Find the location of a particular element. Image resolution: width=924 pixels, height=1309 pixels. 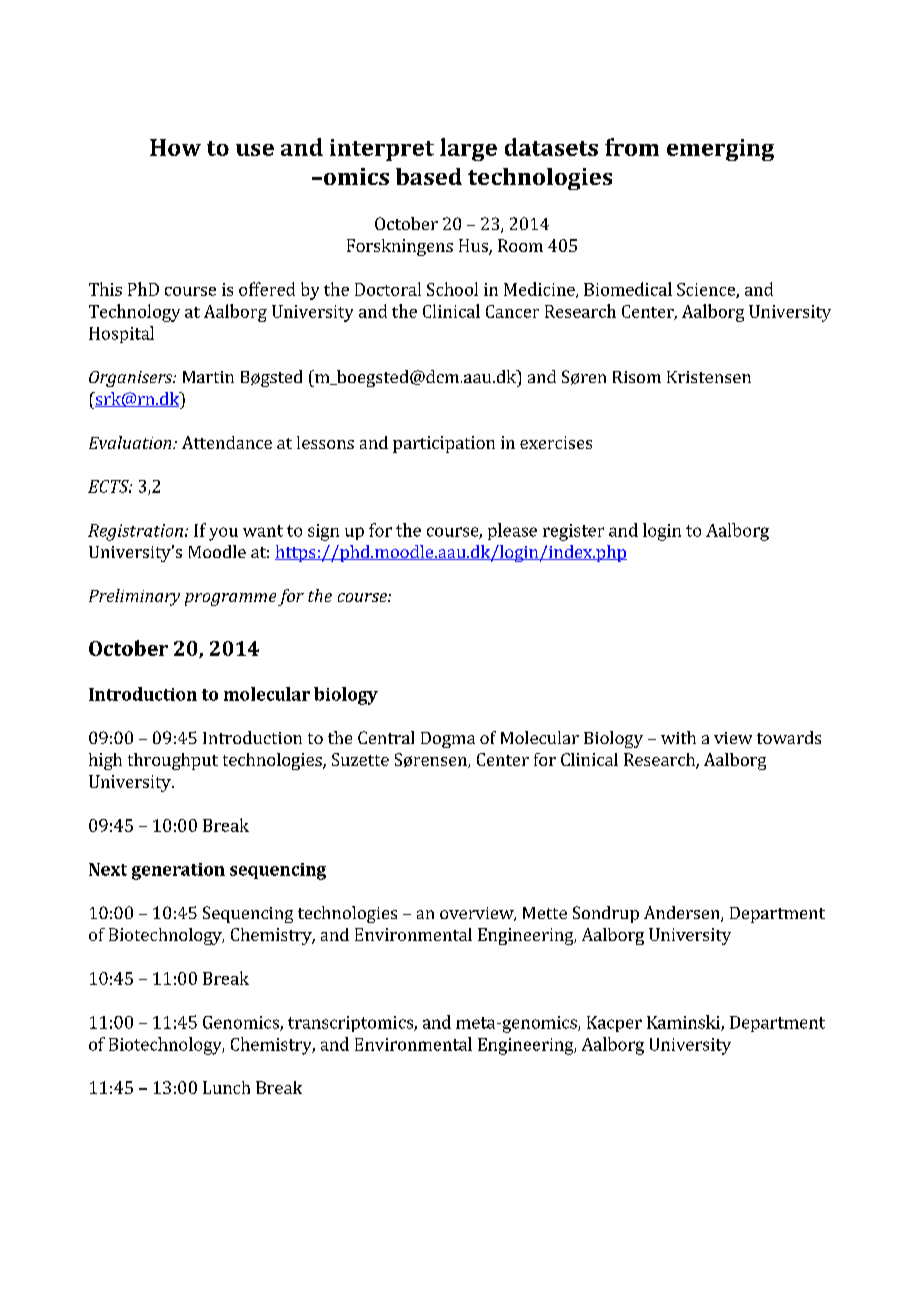

based is located at coordinates (429, 176).
